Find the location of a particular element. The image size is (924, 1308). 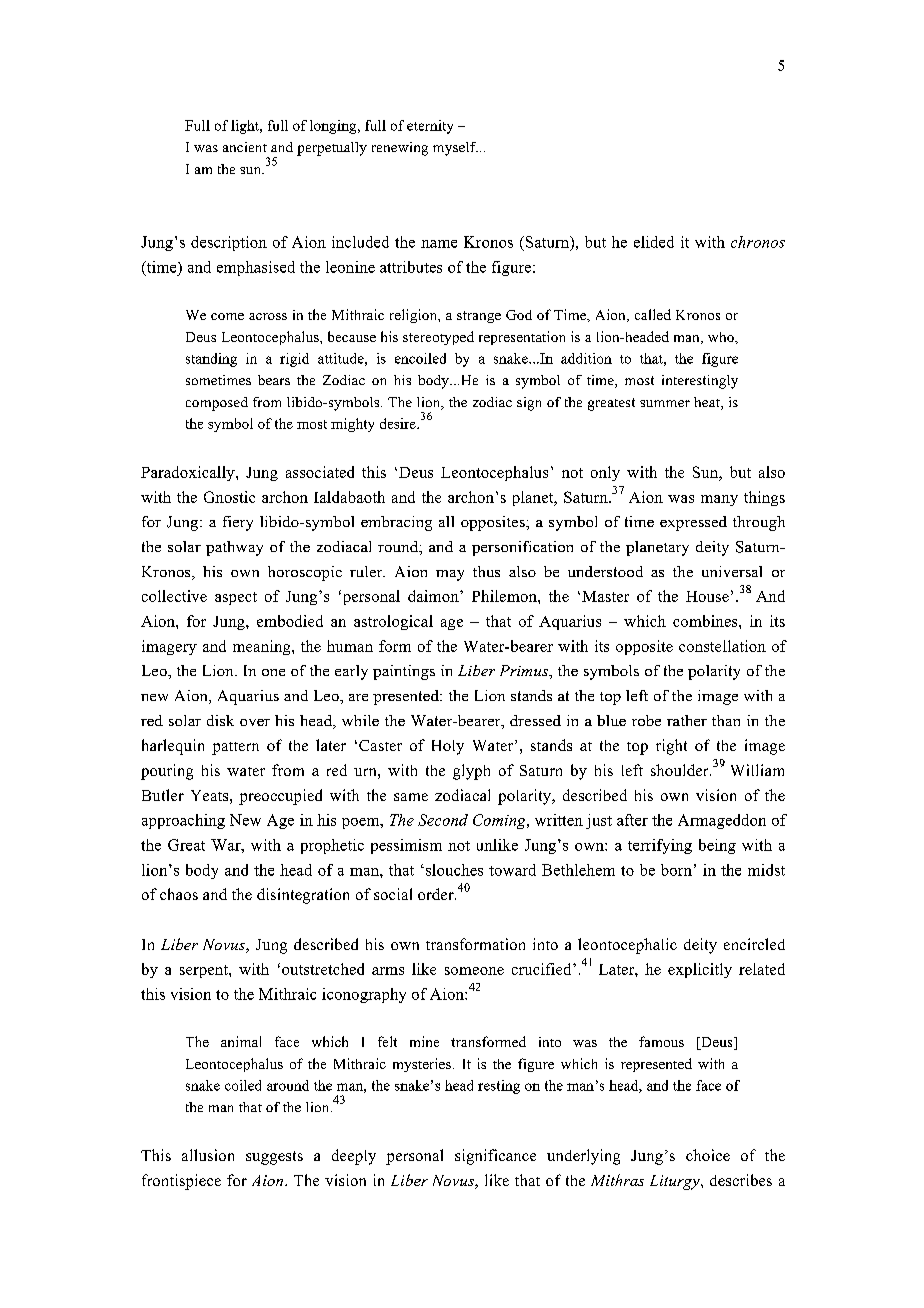

chaos is located at coordinates (179, 894).
